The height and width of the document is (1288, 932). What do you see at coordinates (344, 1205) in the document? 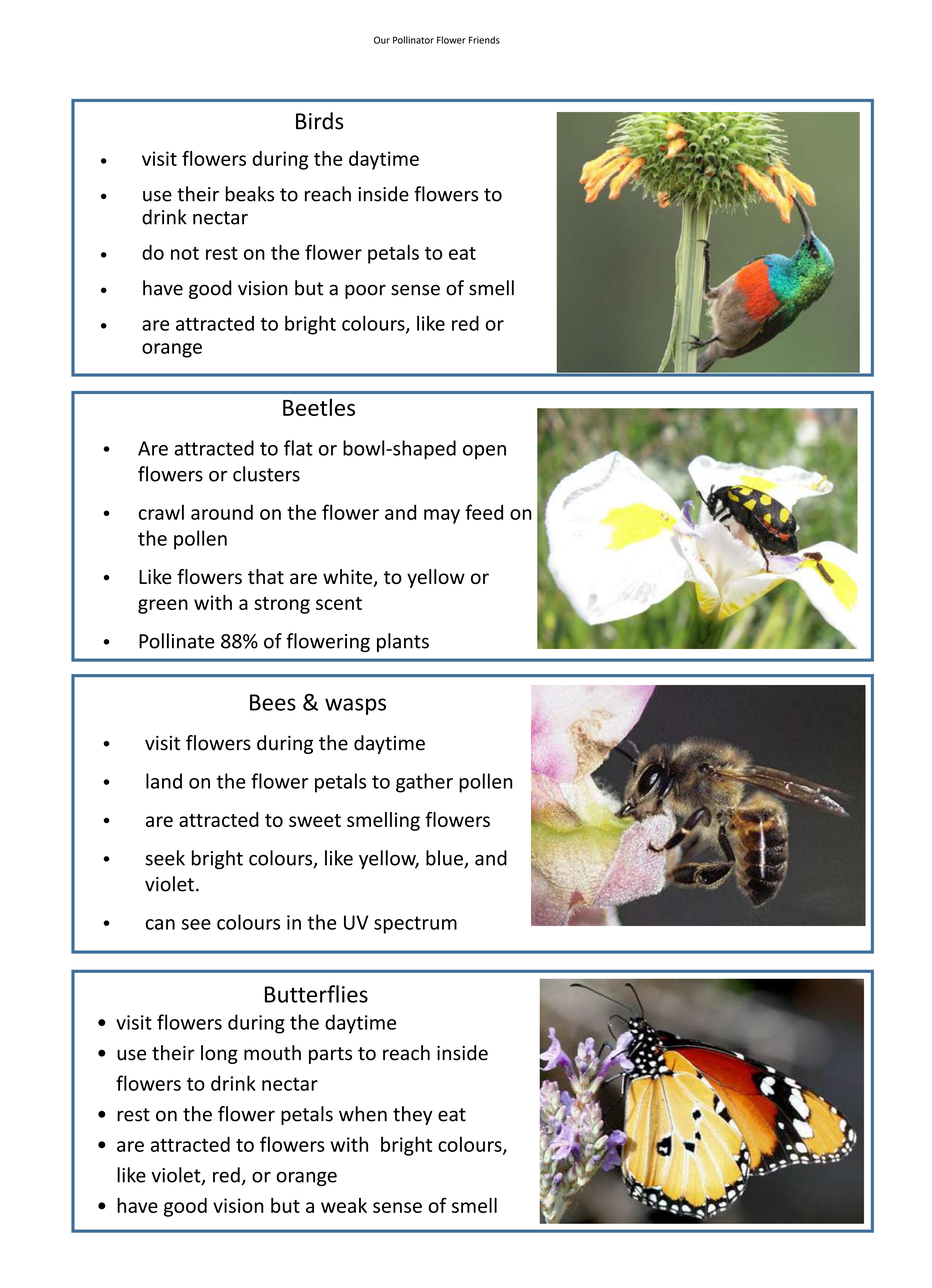
I see `weak` at bounding box center [344, 1205].
